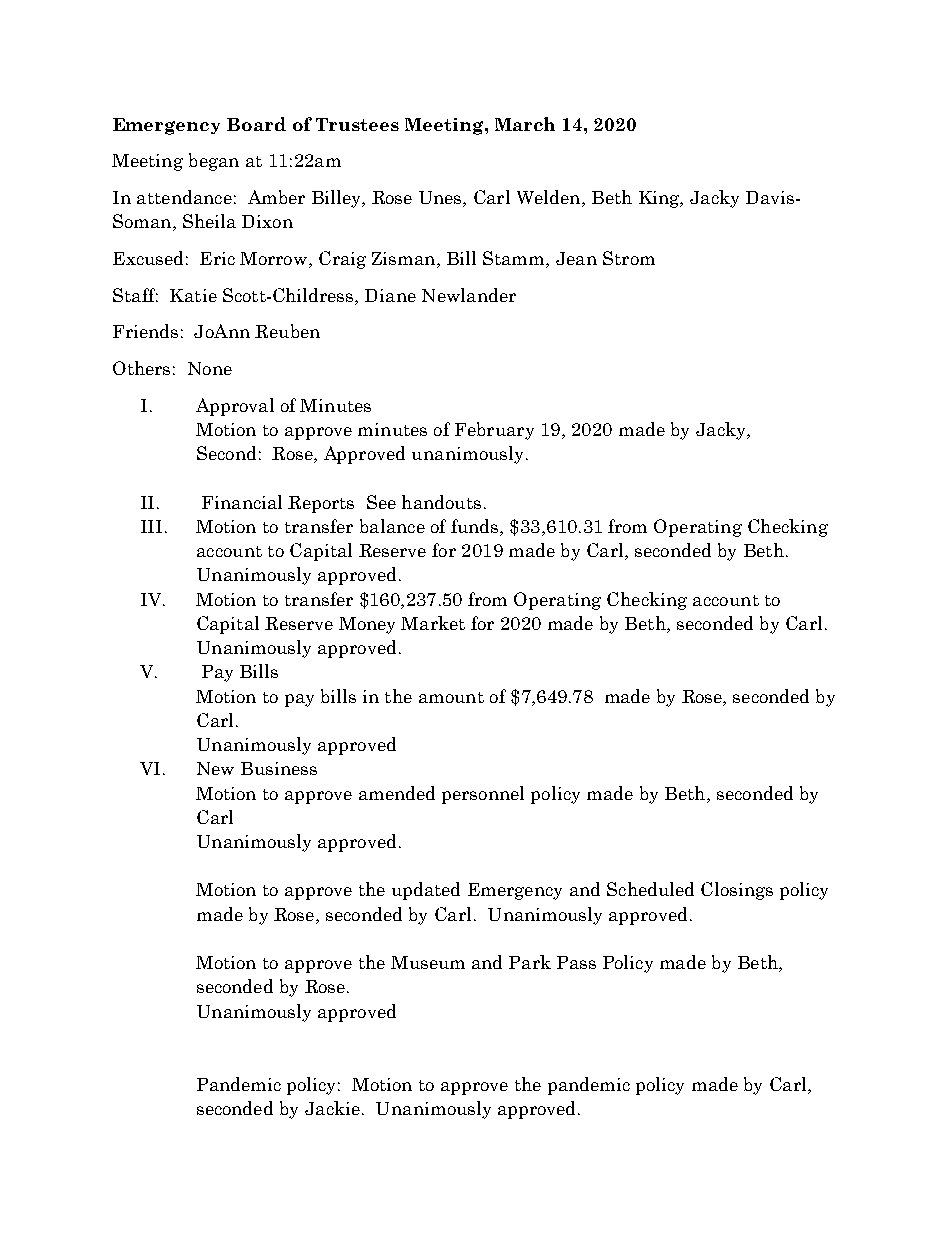  What do you see at coordinates (629, 258) in the document?
I see `Strom` at bounding box center [629, 258].
